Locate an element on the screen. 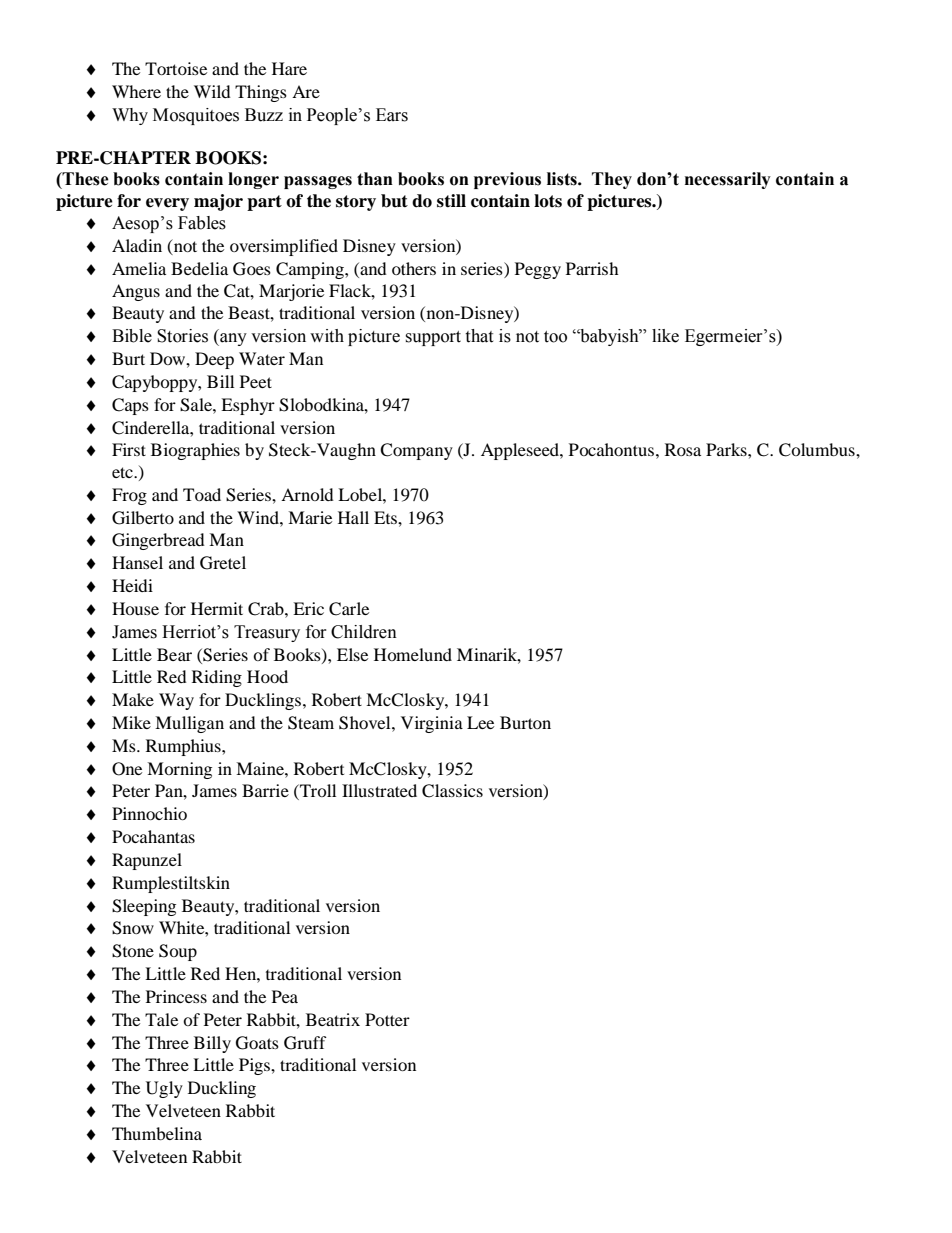 This screenshot has height=1233, width=952. necessarily is located at coordinates (728, 180).
